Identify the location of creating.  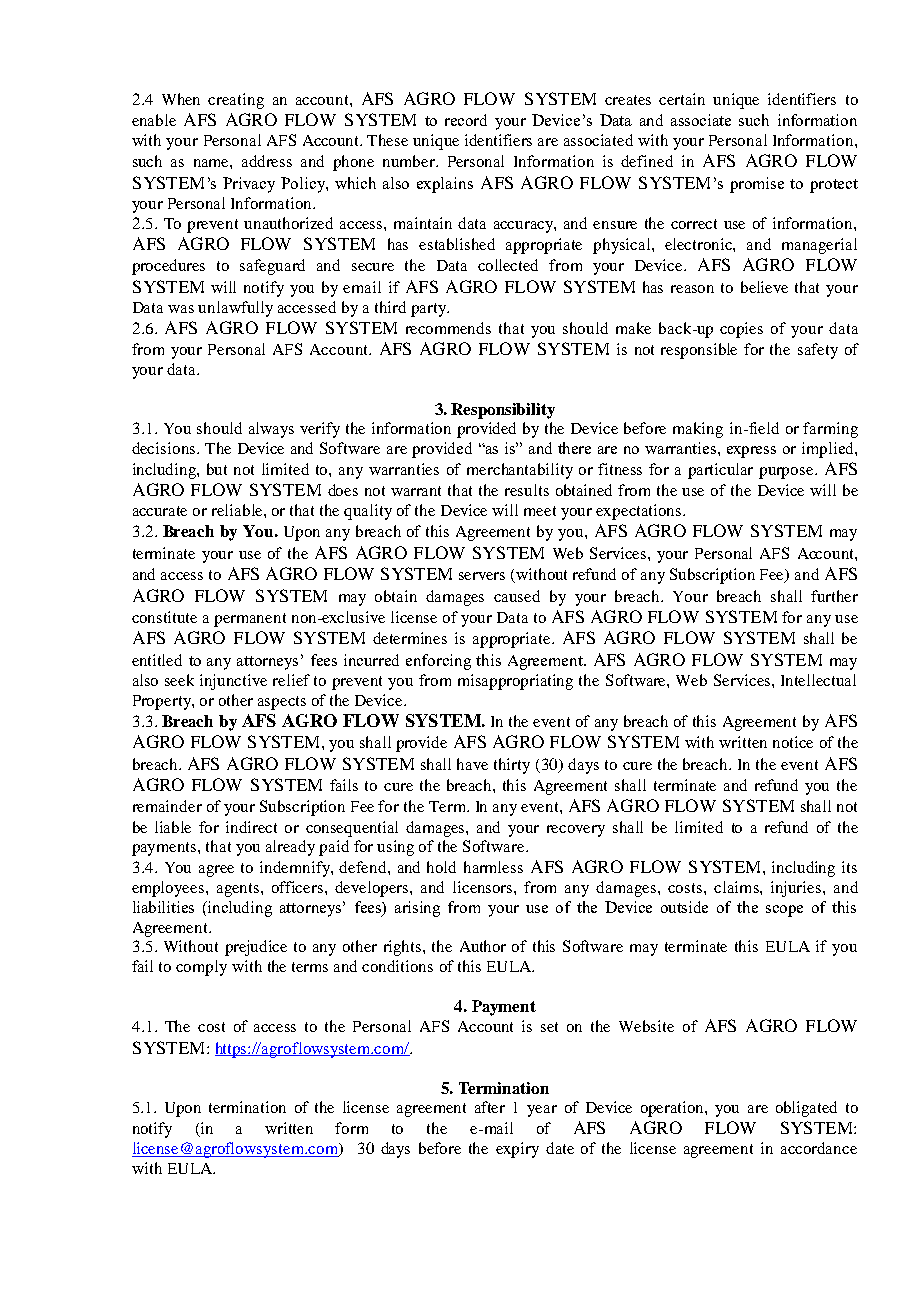
(236, 101).
